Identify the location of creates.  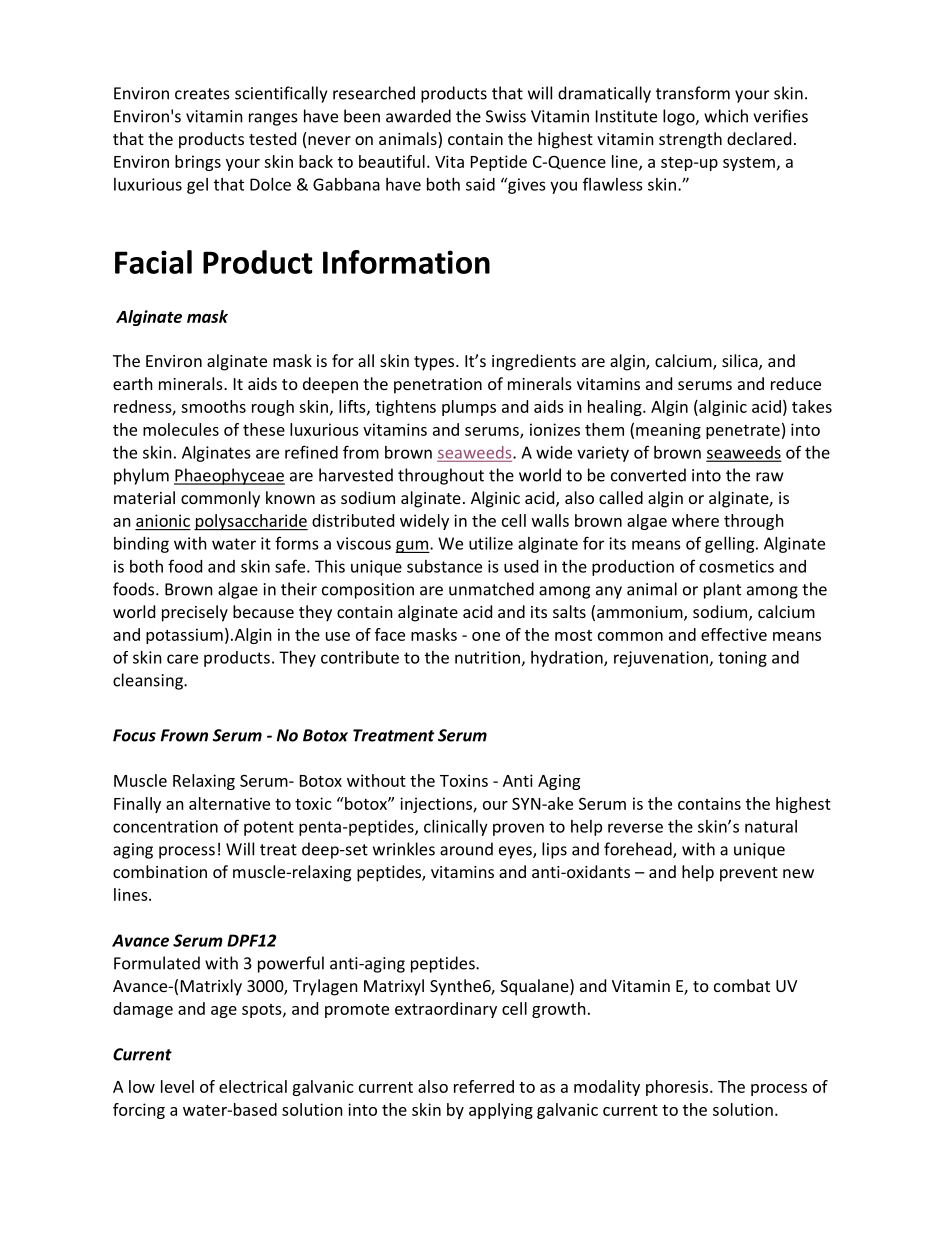
(202, 94).
